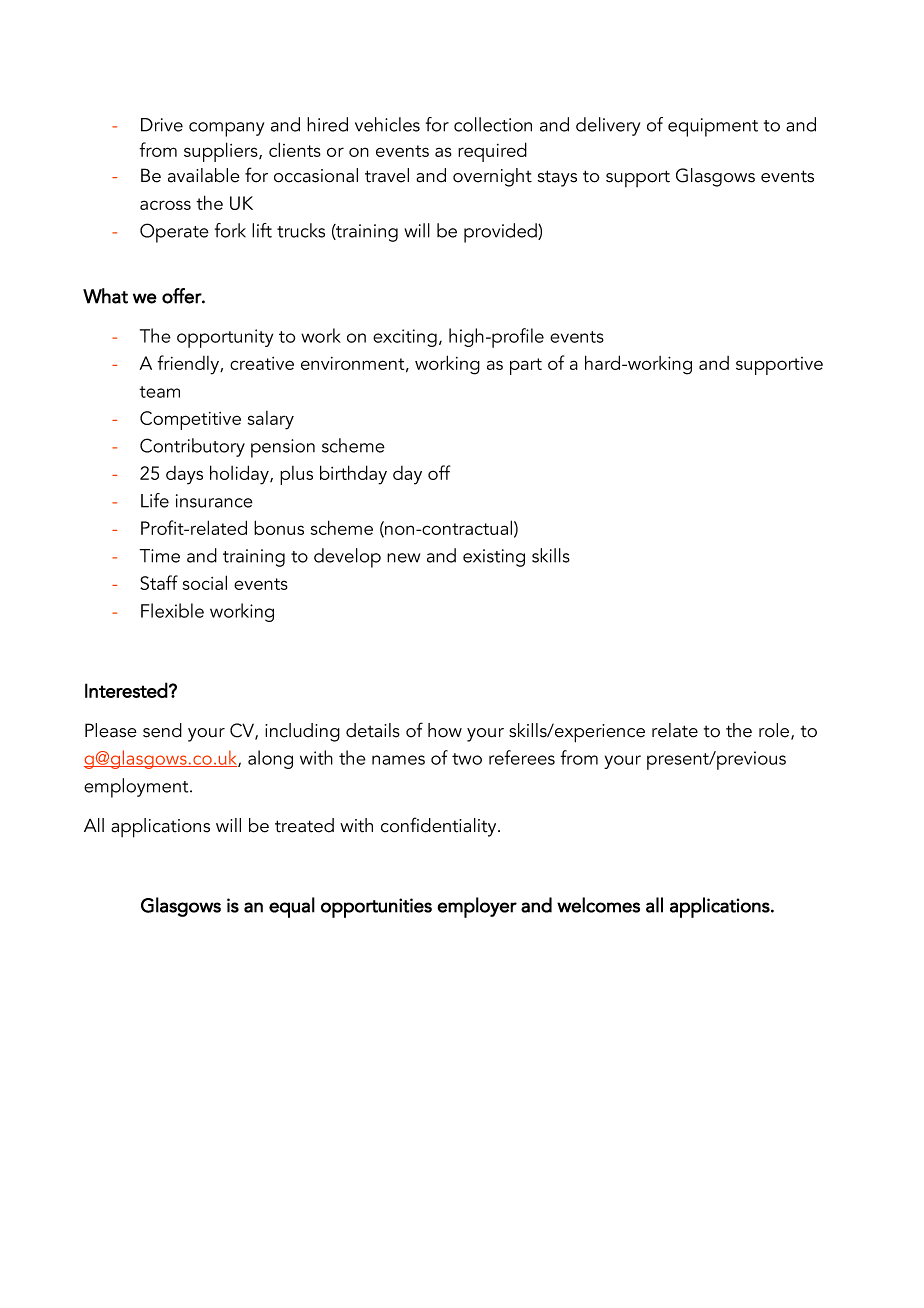  I want to click on new, so click(403, 558).
